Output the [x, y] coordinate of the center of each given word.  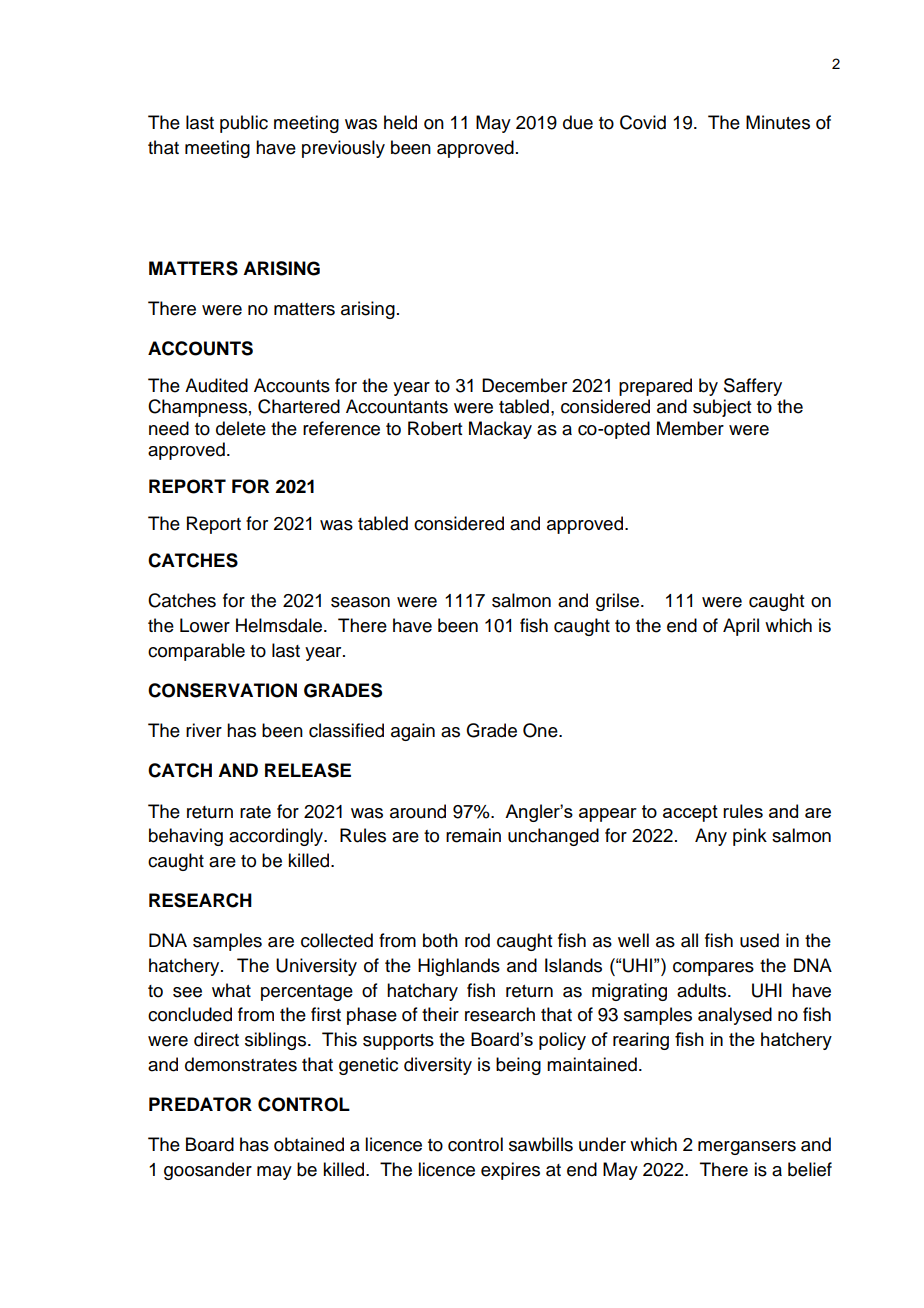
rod [477, 940]
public [244, 124]
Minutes [778, 122]
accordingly [277, 837]
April [741, 627]
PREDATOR [200, 1104]
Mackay [500, 430]
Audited [216, 385]
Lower [205, 625]
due [578, 122]
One [541, 730]
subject [722, 408]
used [759, 940]
